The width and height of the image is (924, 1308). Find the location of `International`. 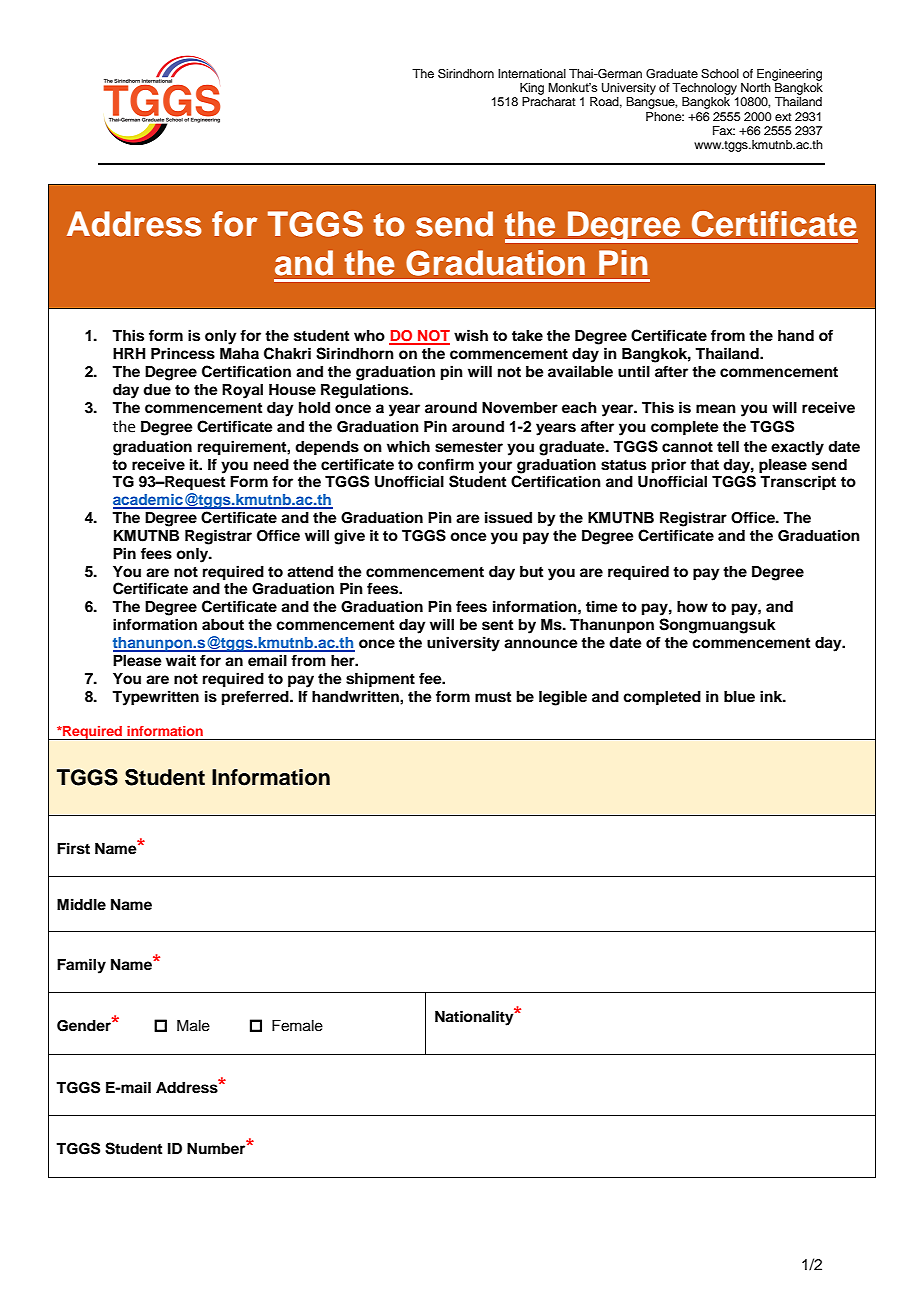

International is located at coordinates (532, 73).
